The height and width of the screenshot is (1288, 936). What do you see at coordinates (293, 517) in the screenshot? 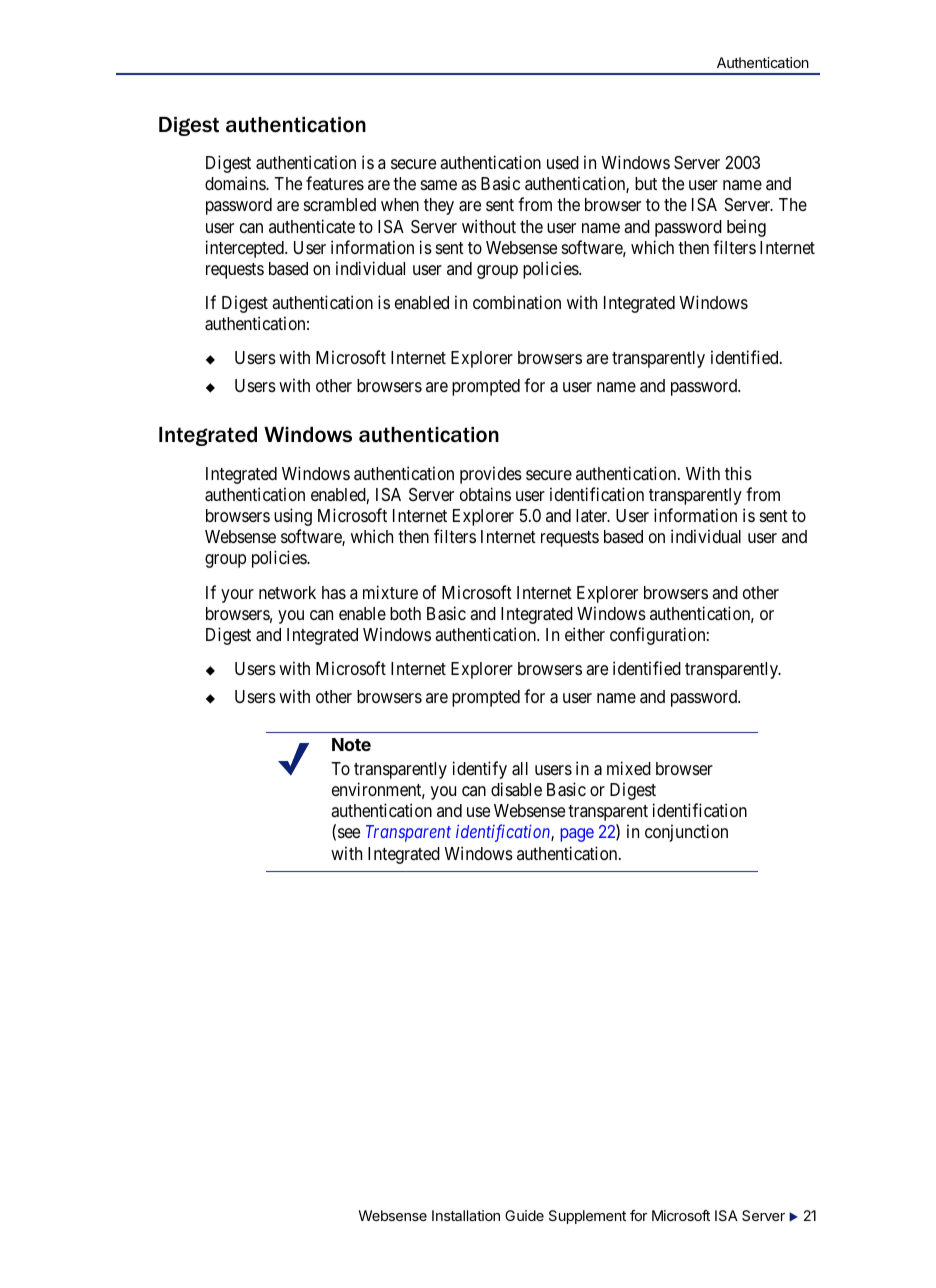
I see `using` at bounding box center [293, 517].
